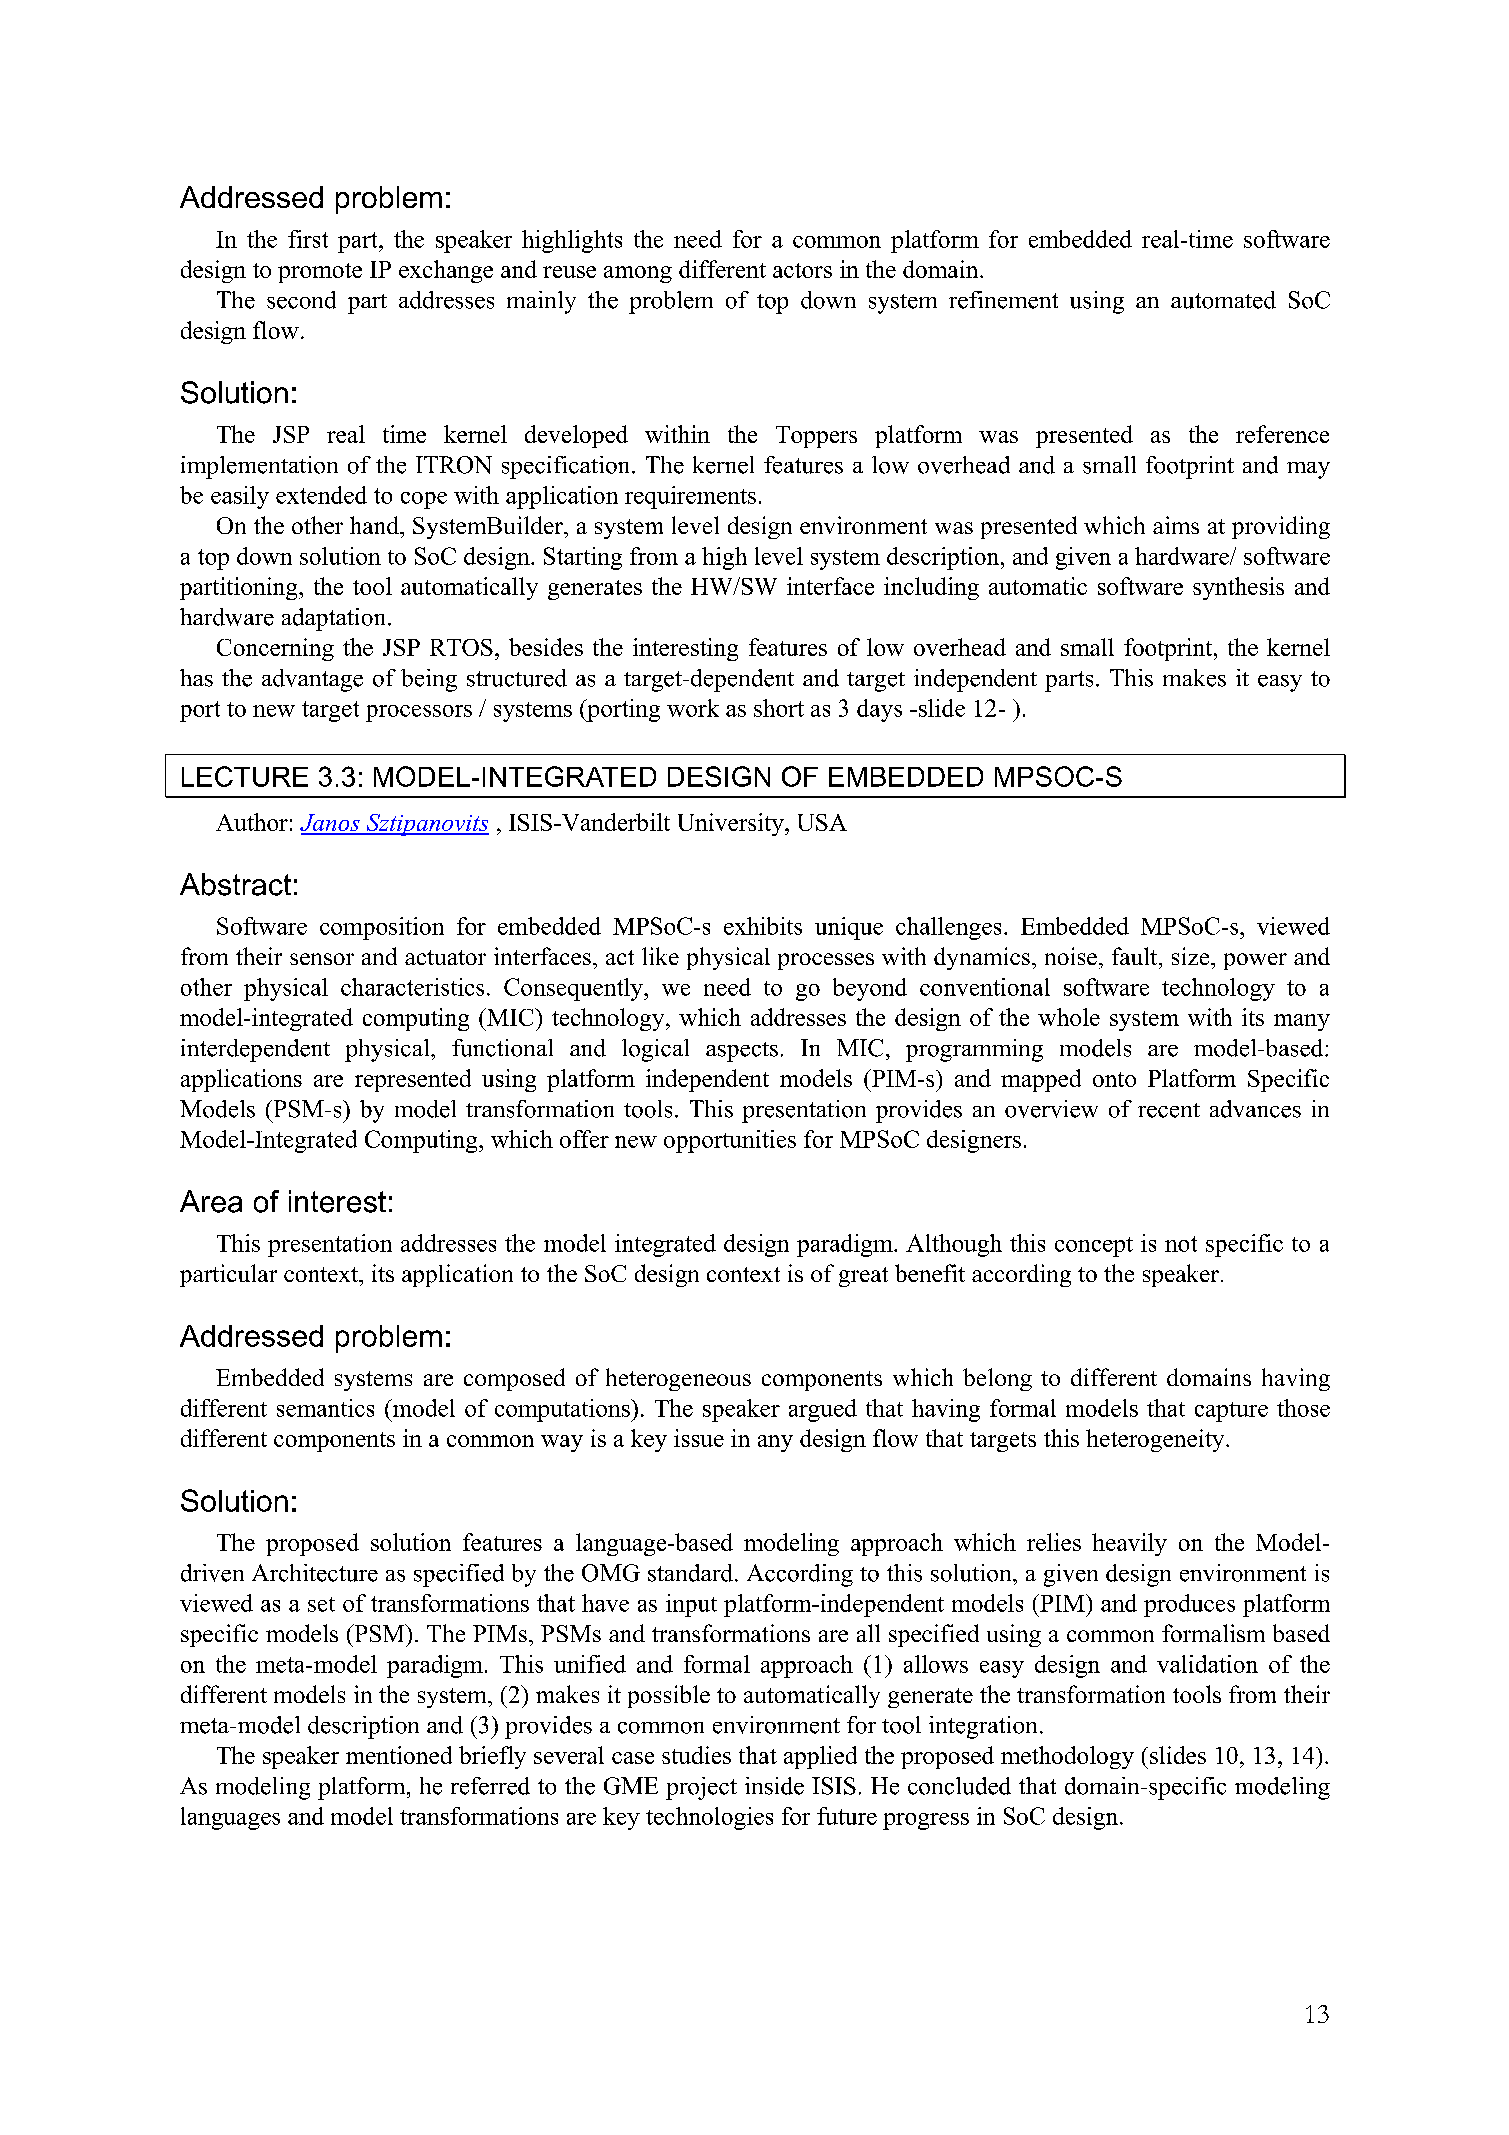 The image size is (1509, 2135). What do you see at coordinates (1223, 300) in the screenshot?
I see `automated` at bounding box center [1223, 300].
